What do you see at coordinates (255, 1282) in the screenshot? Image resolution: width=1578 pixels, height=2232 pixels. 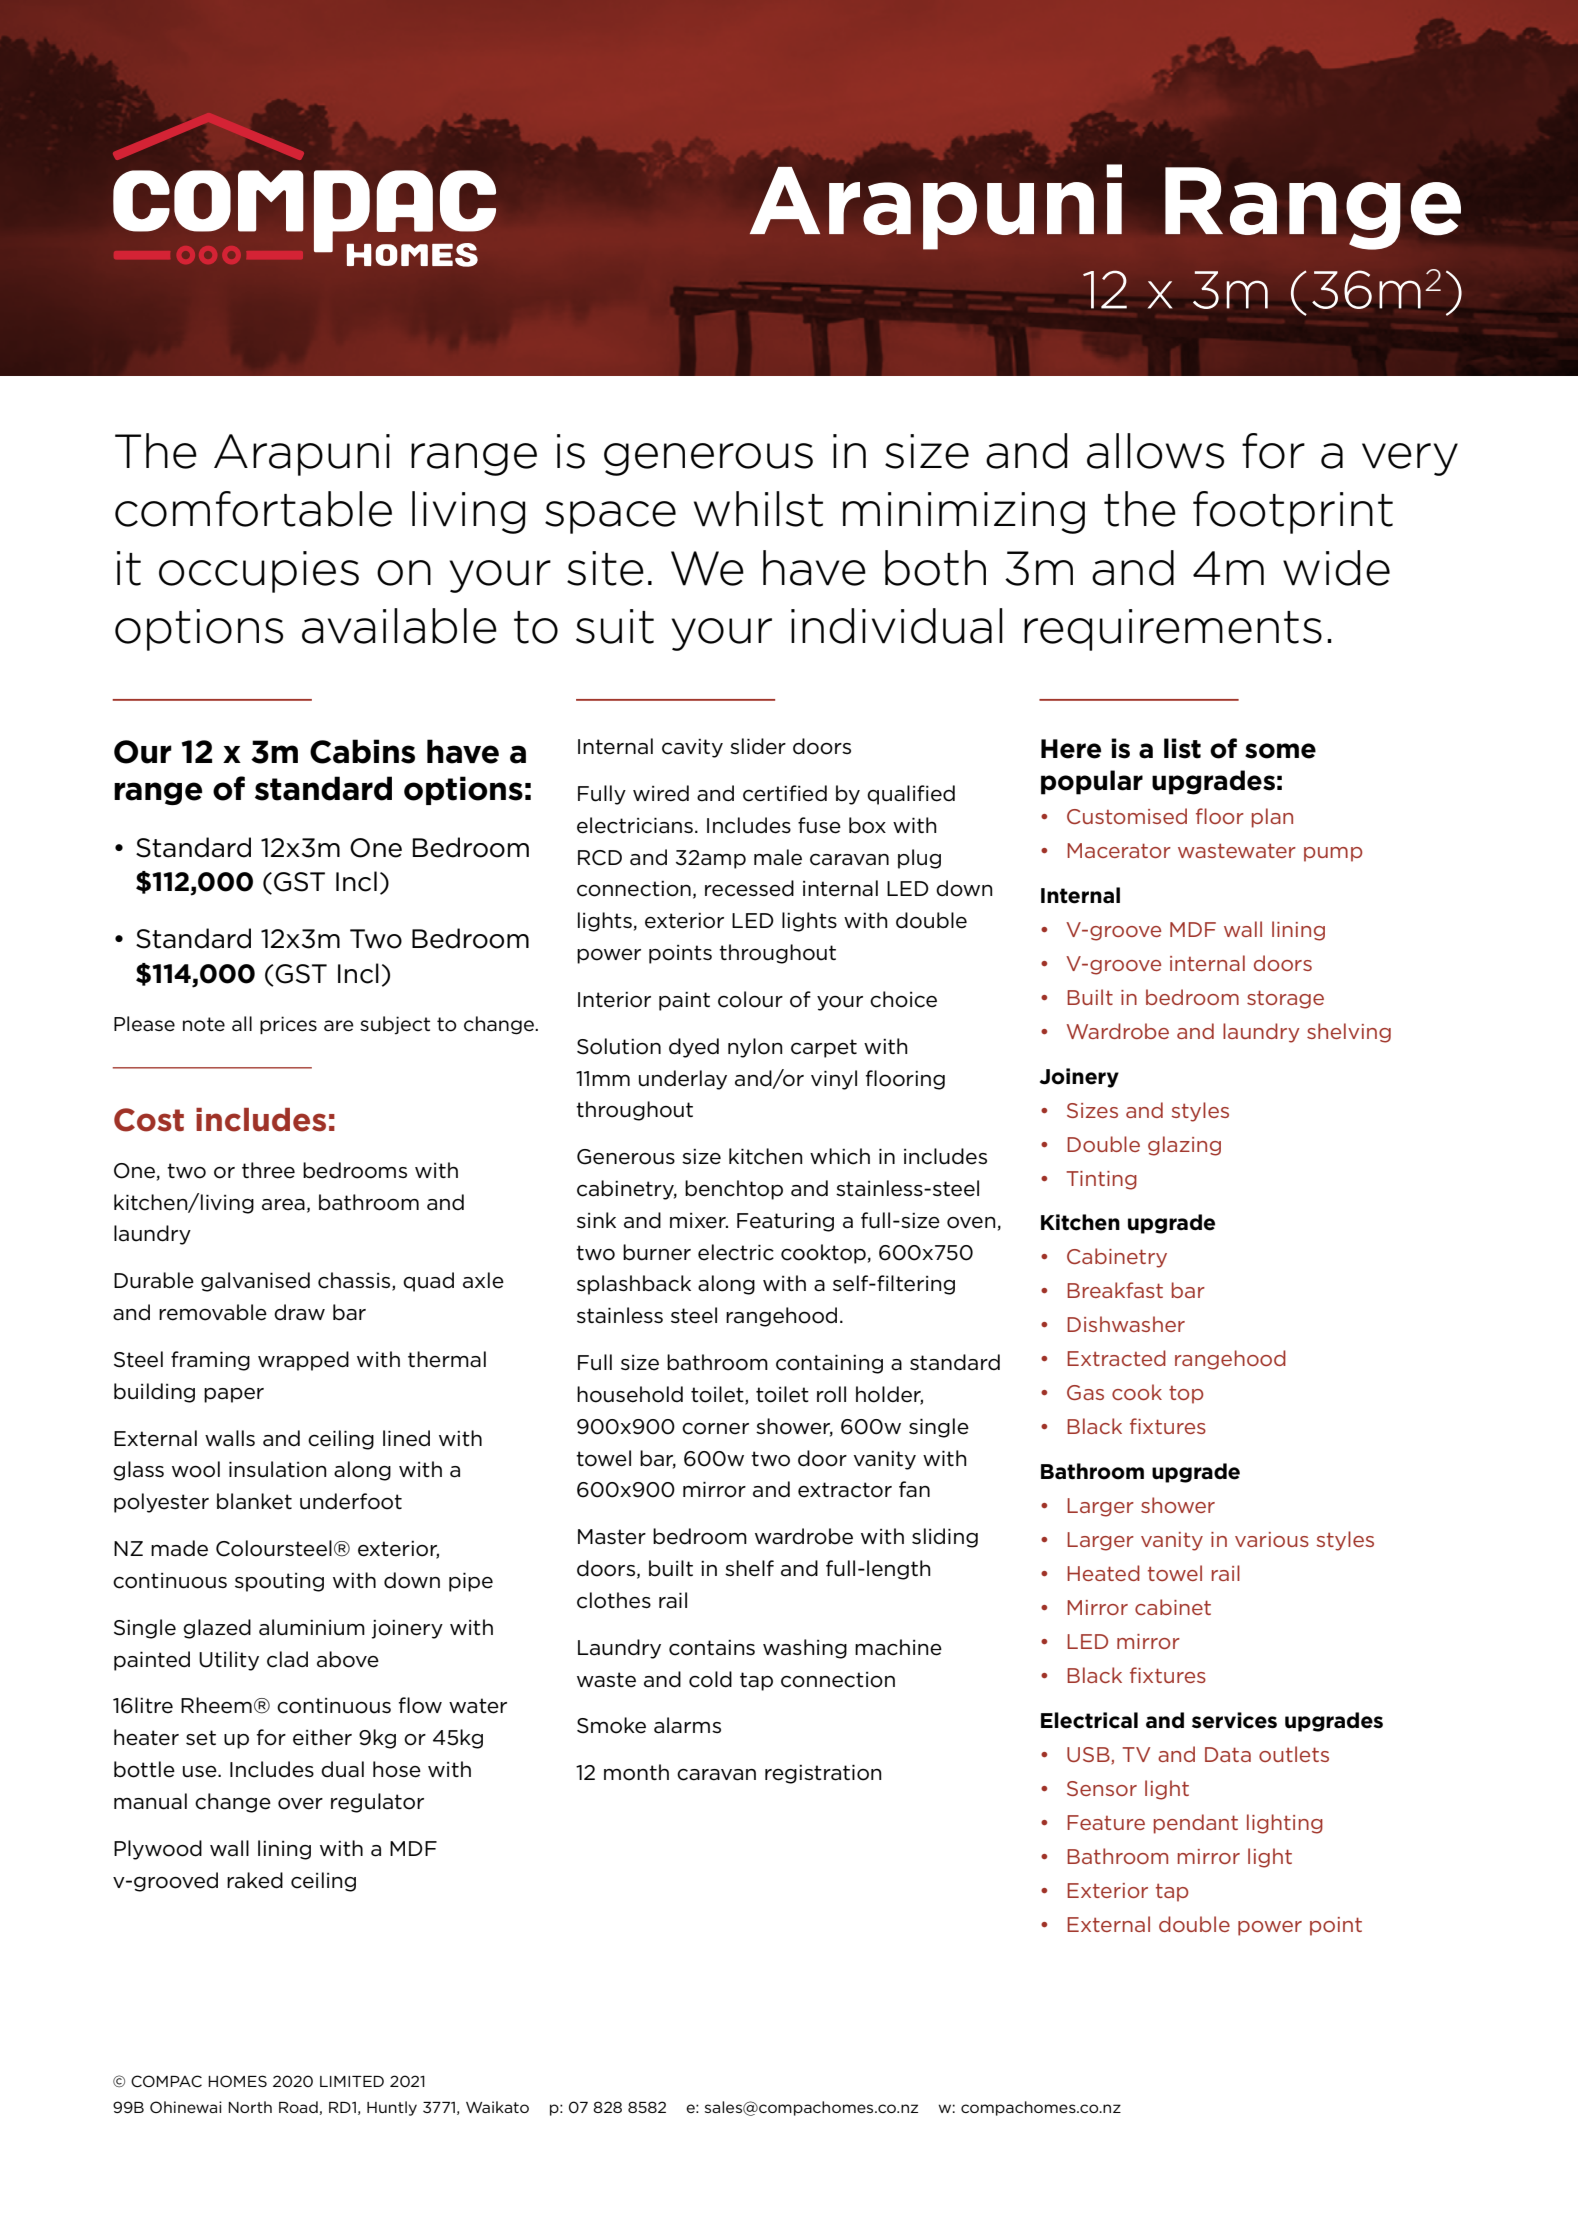 I see `galvanised` at bounding box center [255, 1282].
